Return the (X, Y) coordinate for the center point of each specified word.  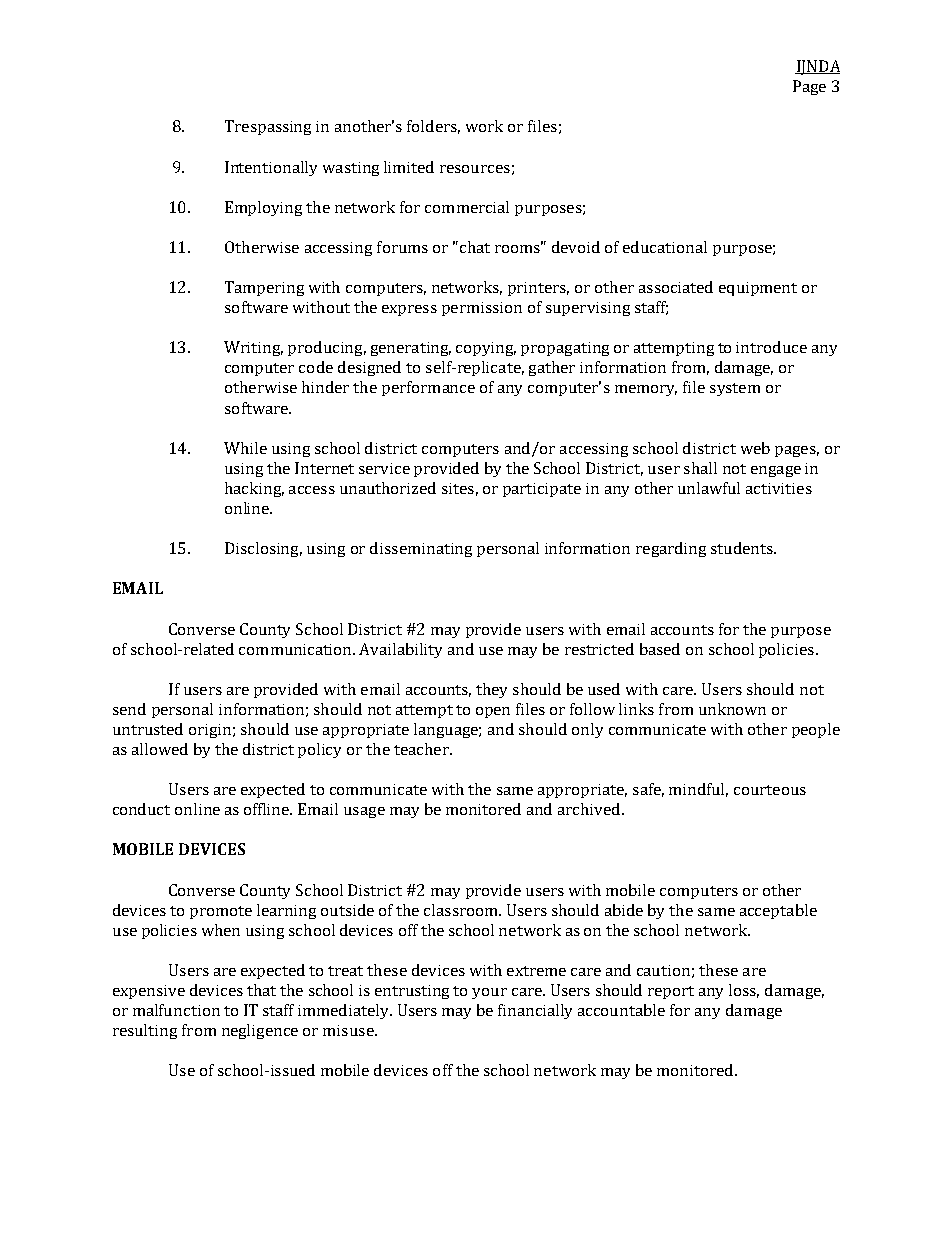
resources (475, 169)
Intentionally (271, 168)
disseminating (421, 549)
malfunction (176, 1010)
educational (665, 247)
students (743, 548)
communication (297, 649)
